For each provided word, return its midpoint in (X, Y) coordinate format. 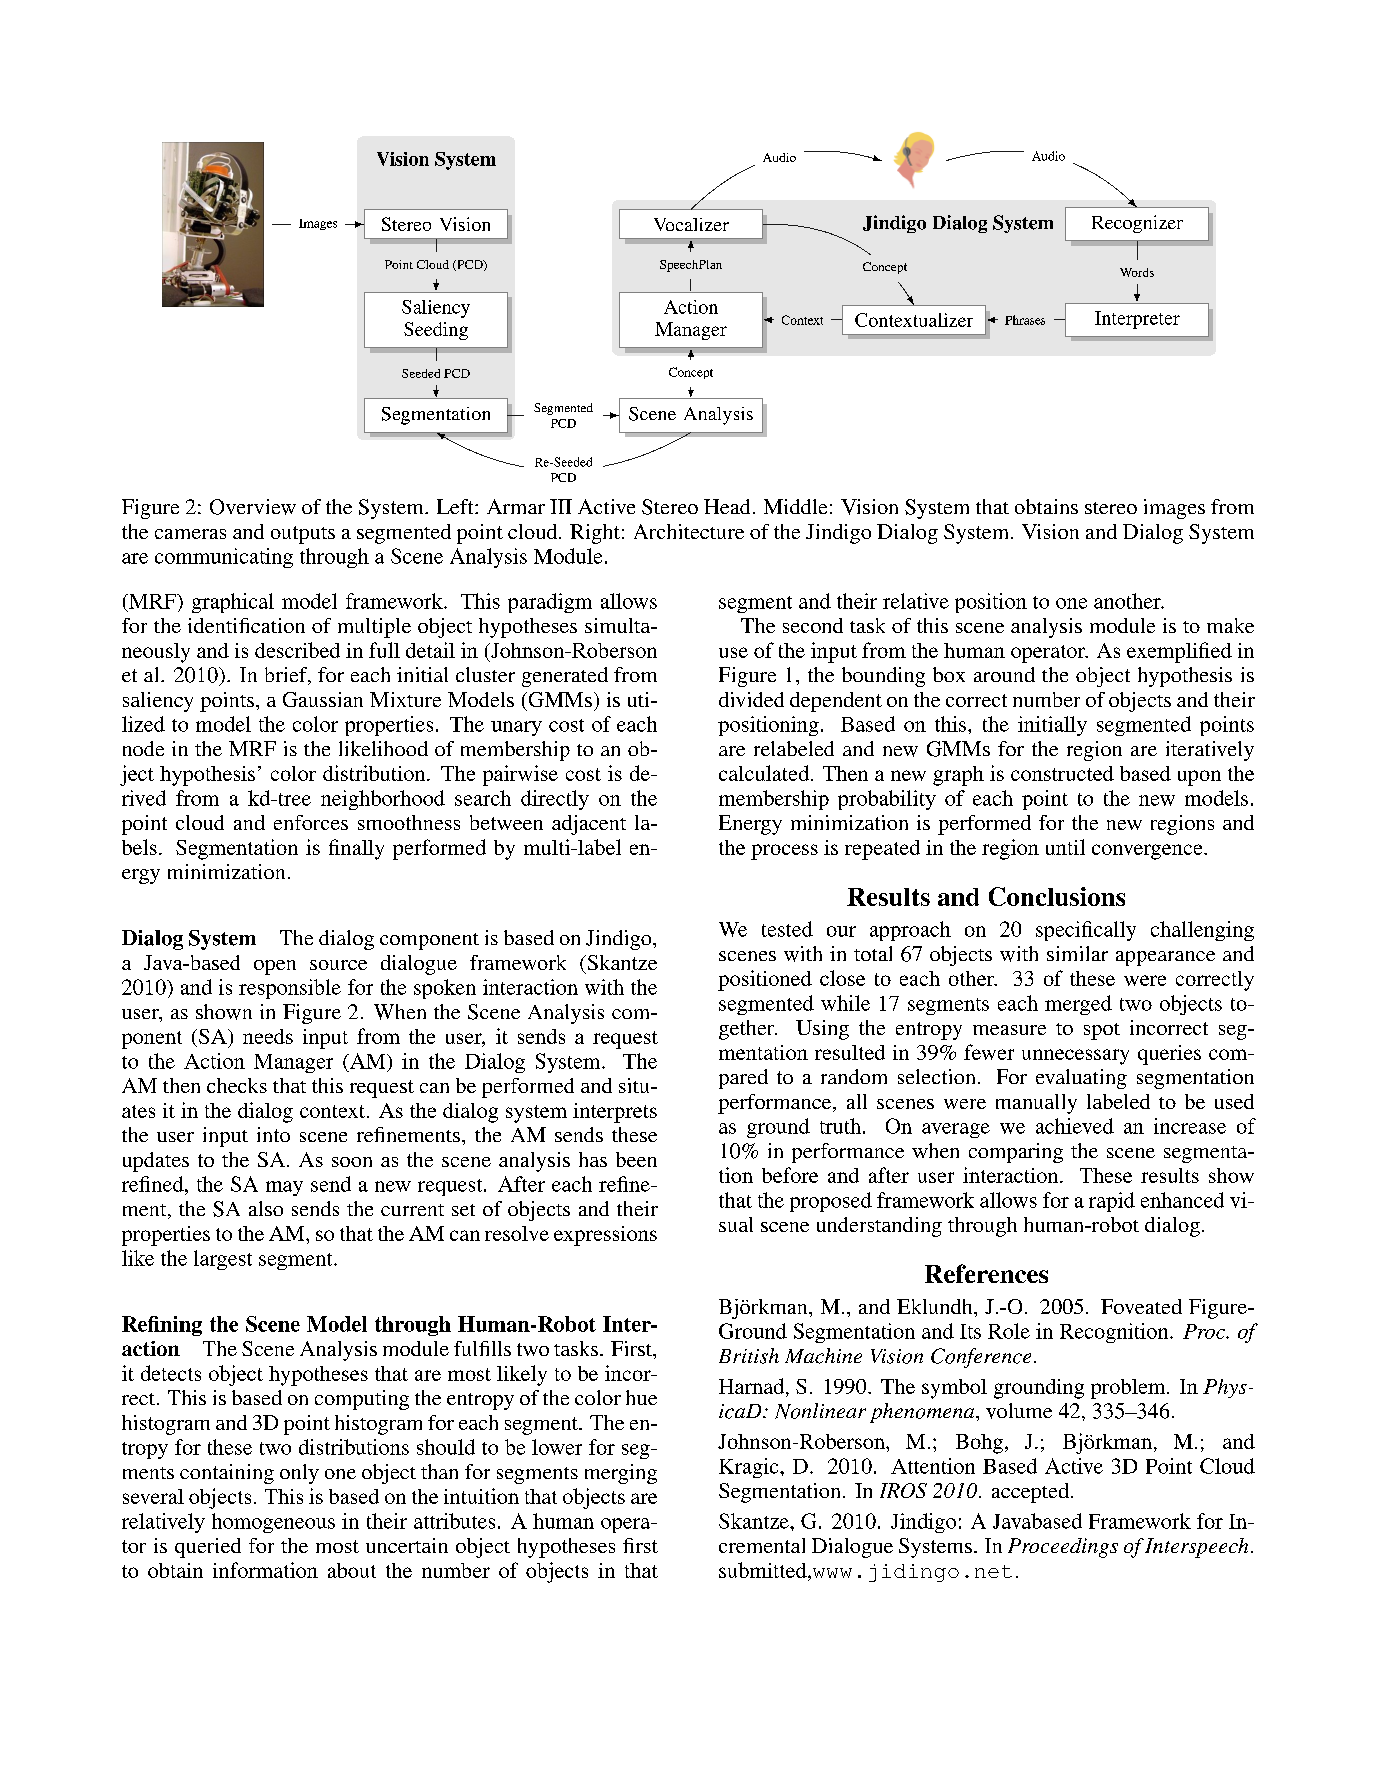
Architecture (689, 531)
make (1230, 625)
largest (223, 1260)
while (845, 1003)
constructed (1062, 773)
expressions (605, 1236)
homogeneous (273, 1523)
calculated (764, 773)
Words (1137, 272)
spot (1102, 1031)
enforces (311, 822)
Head (727, 506)
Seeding (436, 331)
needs (268, 1036)
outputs (303, 535)
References (986, 1273)
